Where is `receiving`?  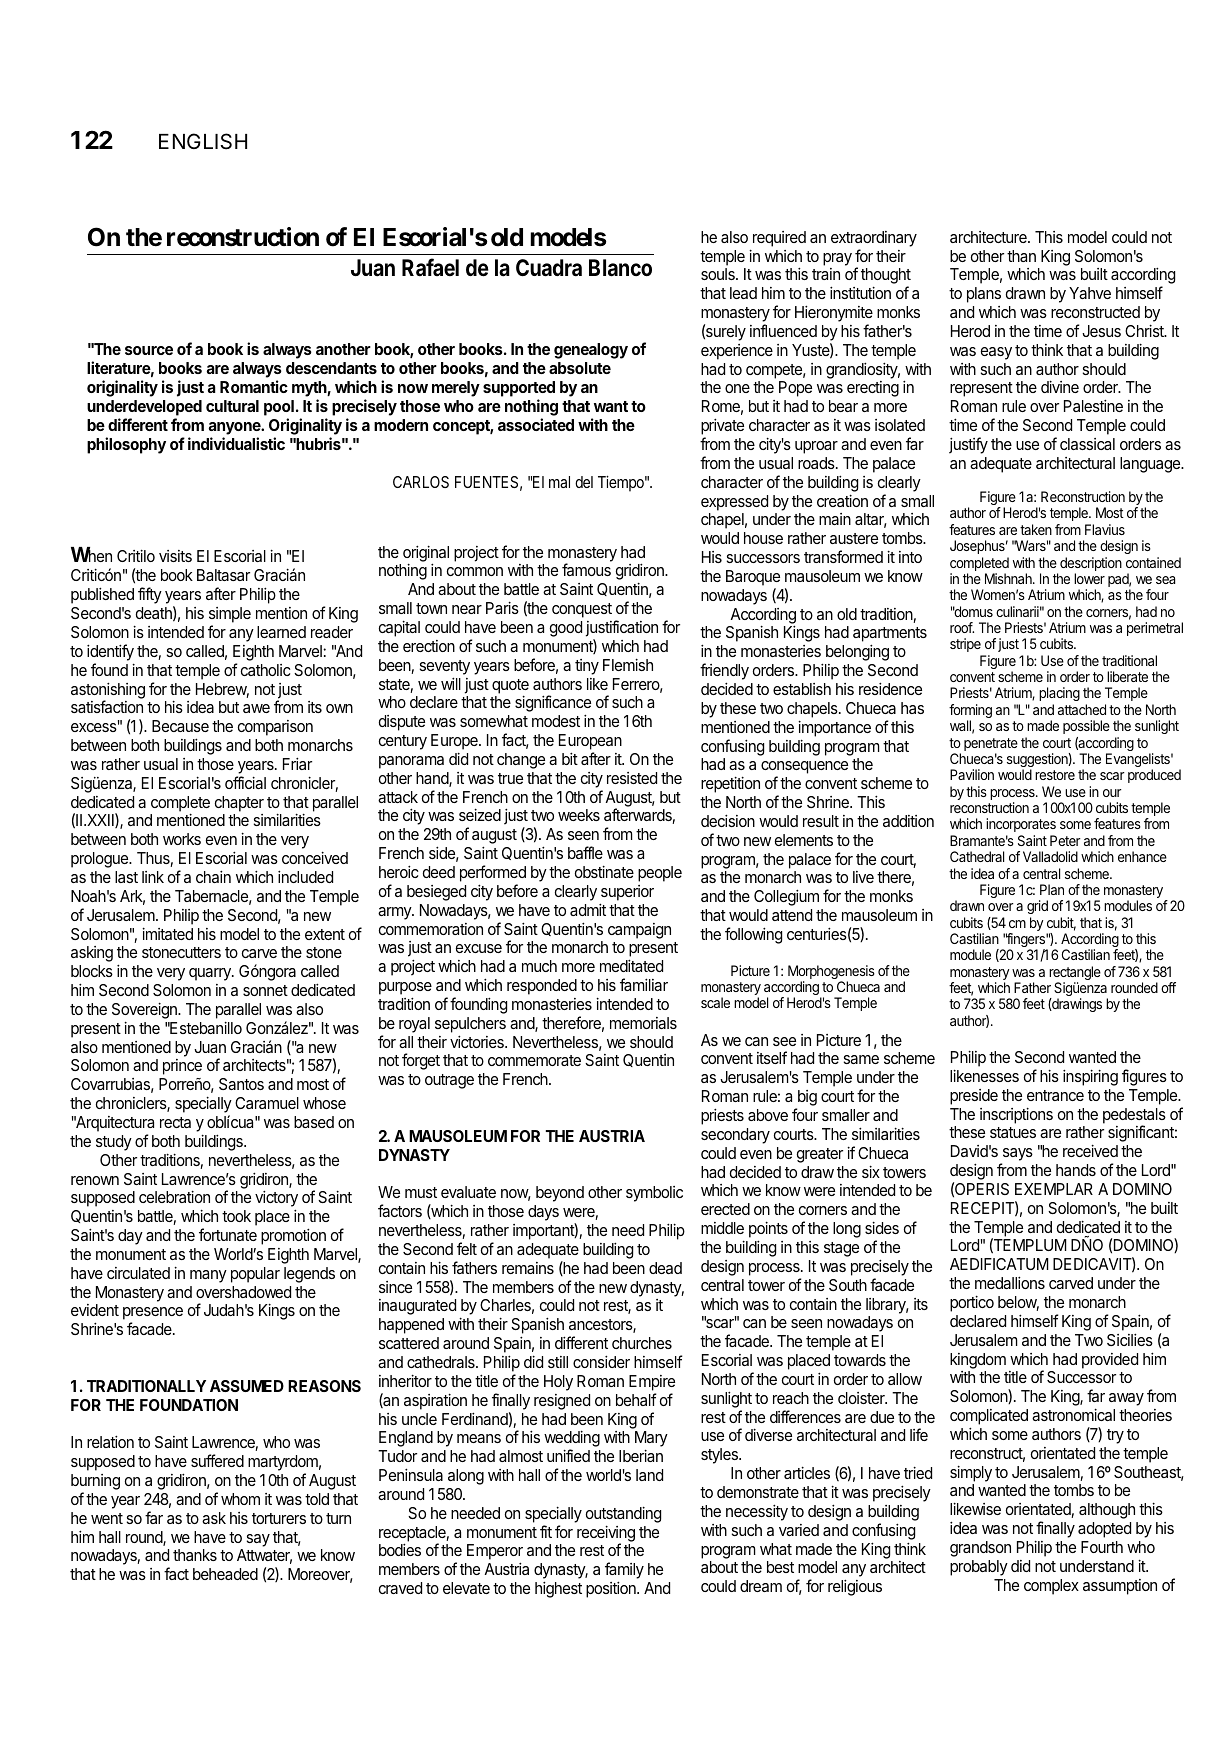 receiving is located at coordinates (606, 1534).
